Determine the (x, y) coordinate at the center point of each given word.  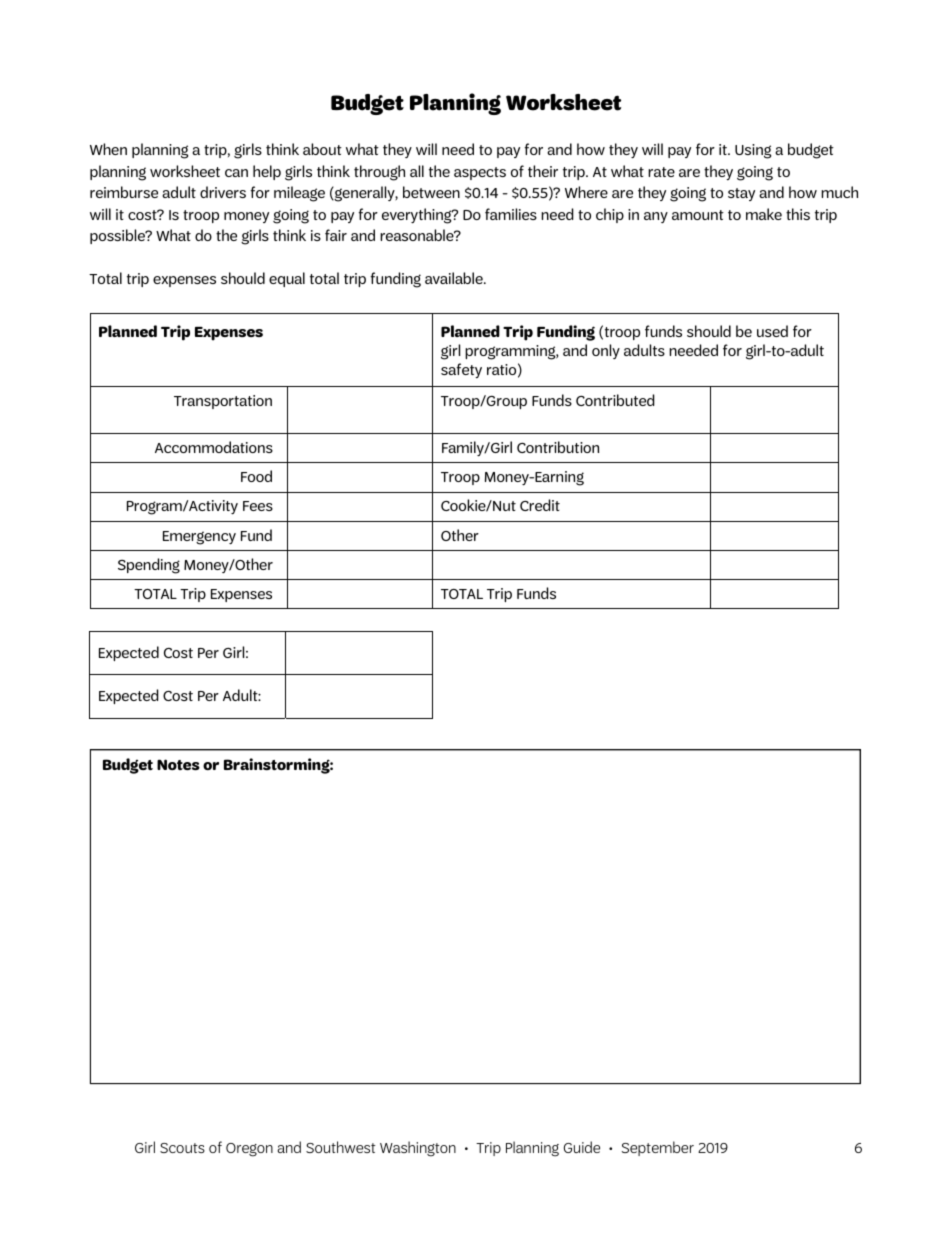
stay (741, 194)
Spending (149, 566)
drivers (223, 192)
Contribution (558, 447)
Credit (540, 505)
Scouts (182, 1148)
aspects (480, 173)
